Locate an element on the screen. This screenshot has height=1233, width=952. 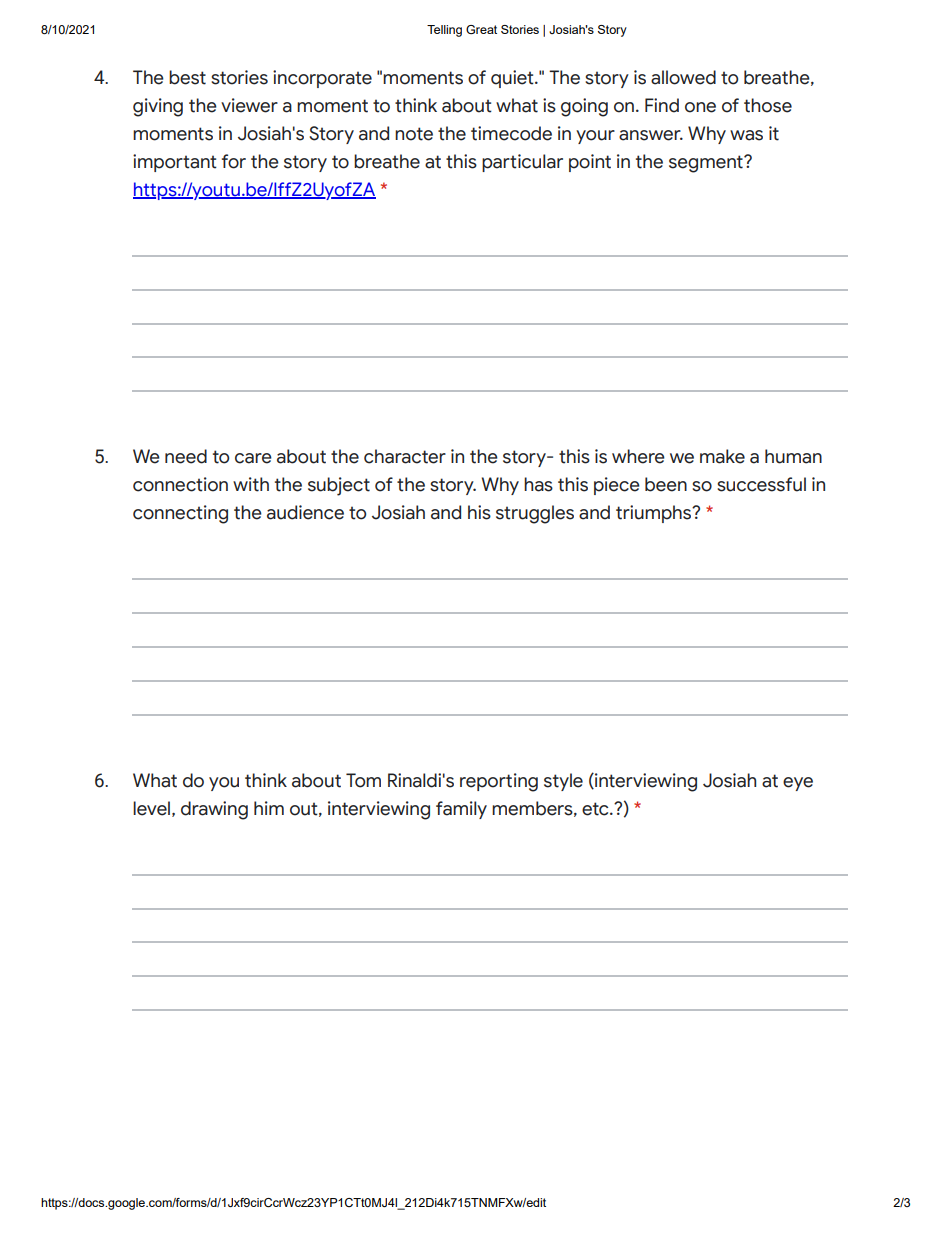
make is located at coordinates (722, 456).
